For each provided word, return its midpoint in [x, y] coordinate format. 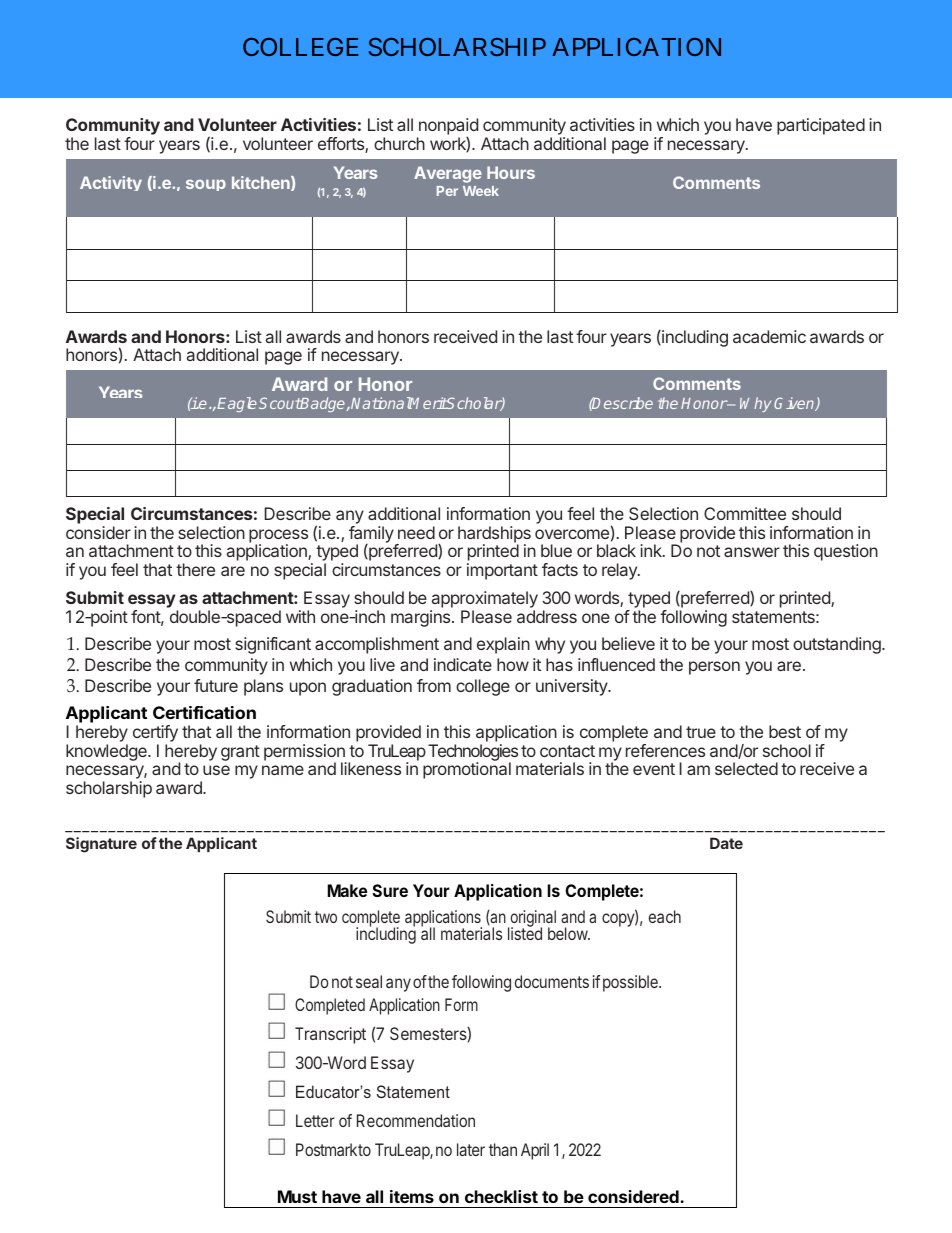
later [471, 1149]
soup [206, 185]
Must [297, 1196]
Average [448, 174]
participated [821, 126]
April [535, 1151]
